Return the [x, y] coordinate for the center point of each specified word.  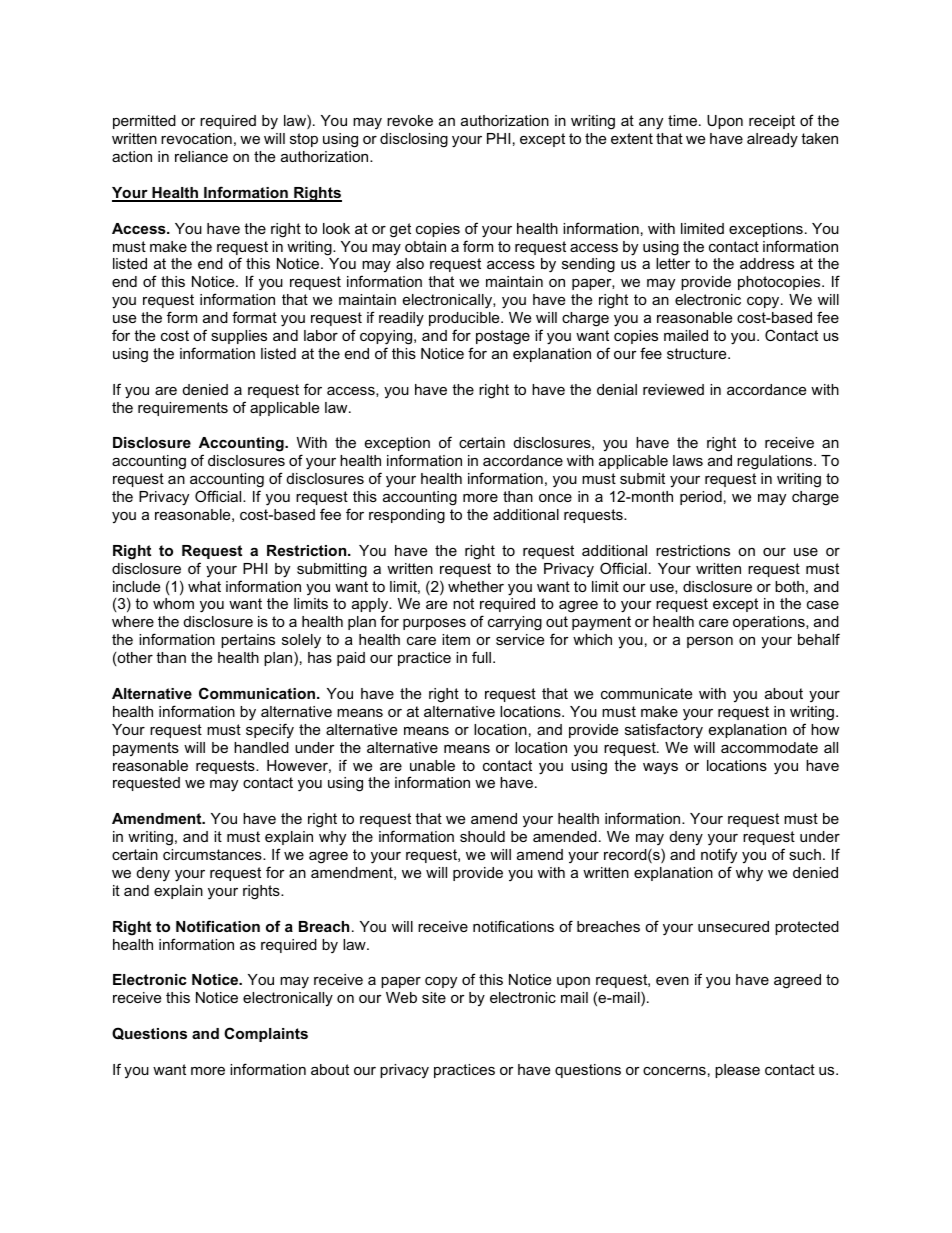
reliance [201, 156]
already [772, 140]
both [789, 586]
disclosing [414, 140]
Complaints [266, 1034]
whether [476, 586]
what [204, 586]
